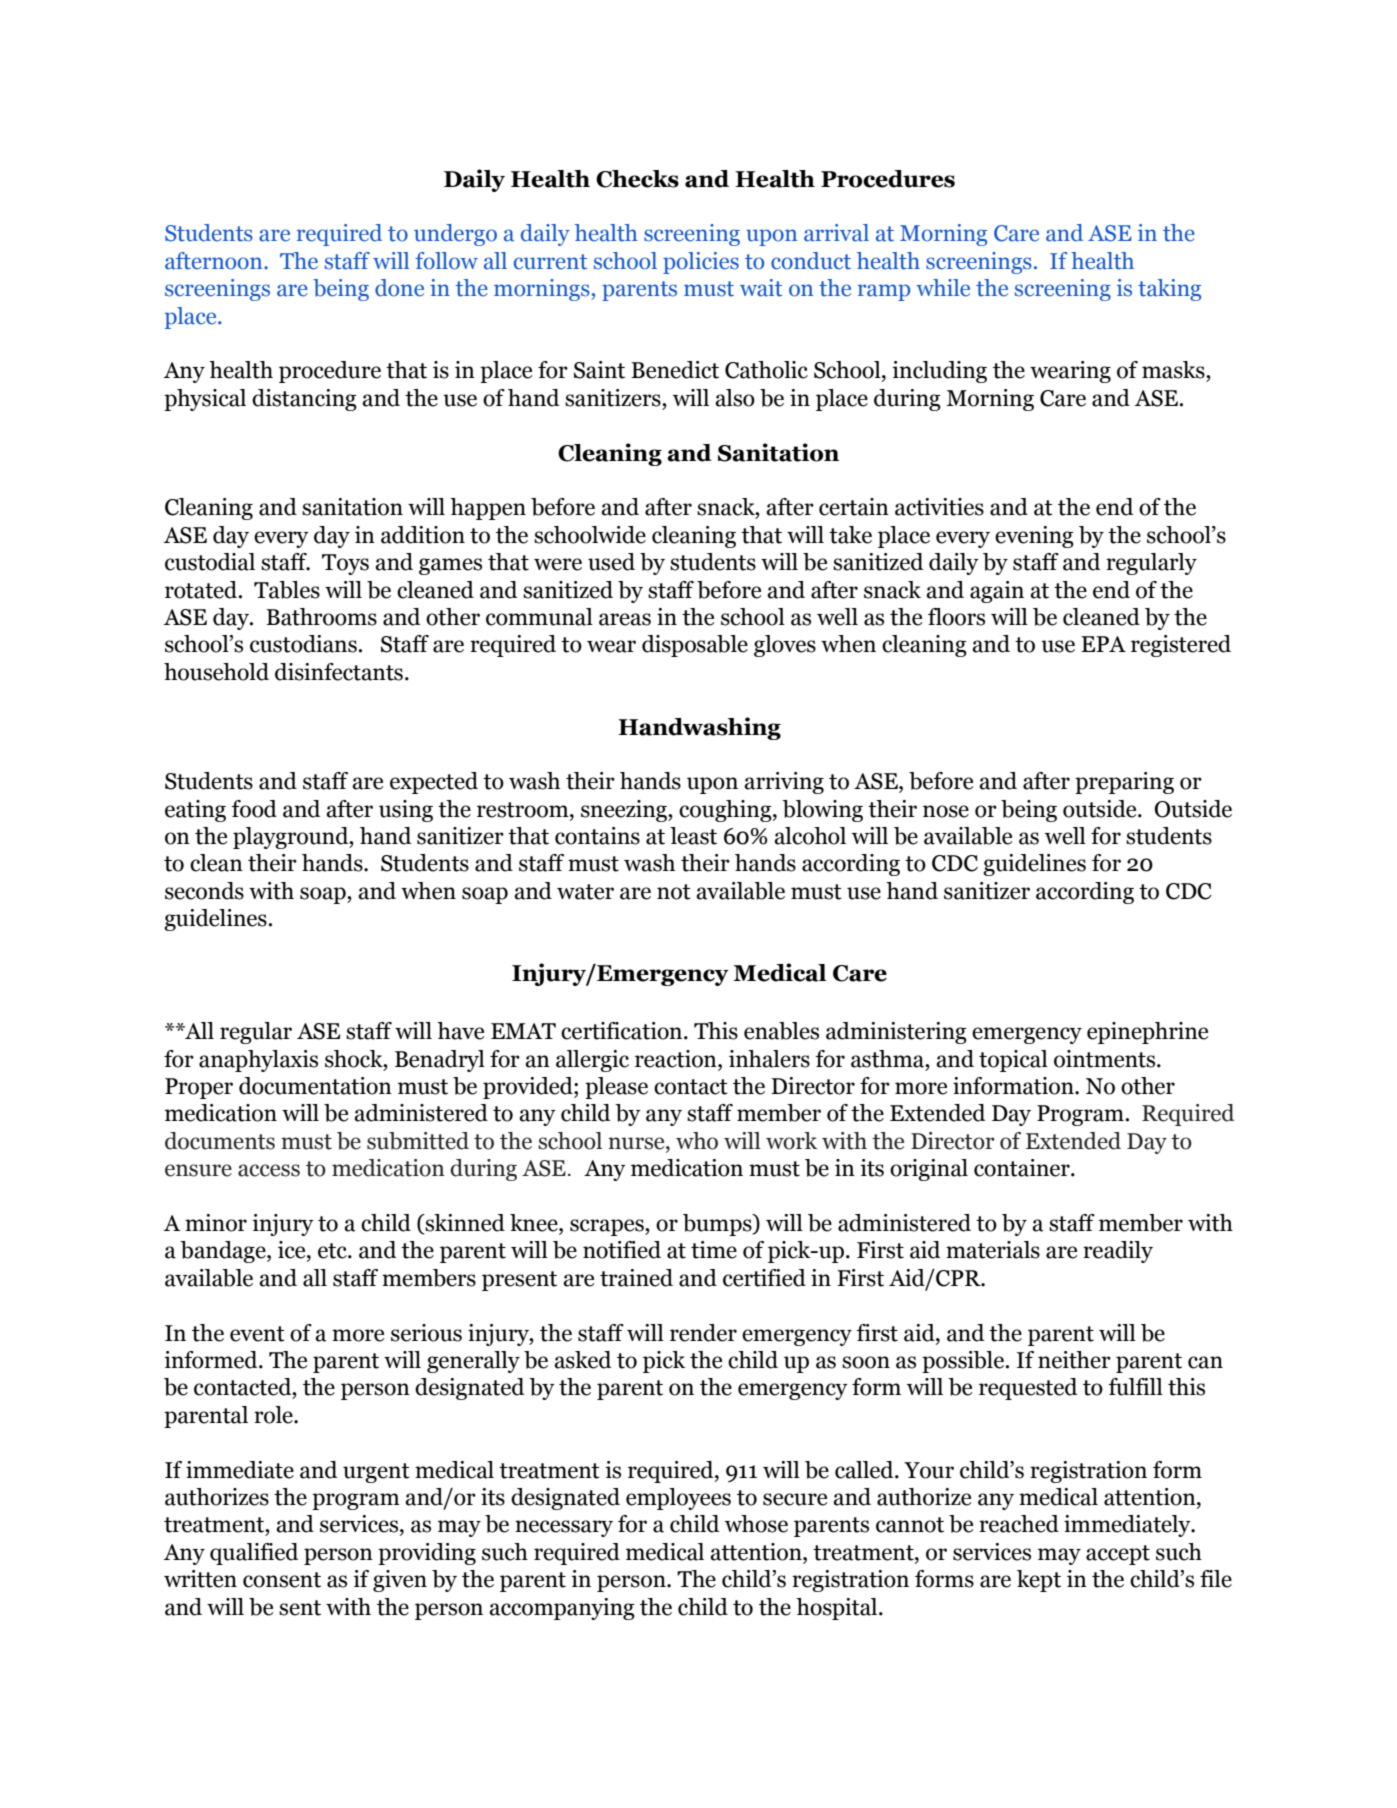 Image resolution: width=1397 pixels, height=1808 pixels. Describe the element at coordinates (333, 1251) in the screenshot. I see `etc` at that location.
